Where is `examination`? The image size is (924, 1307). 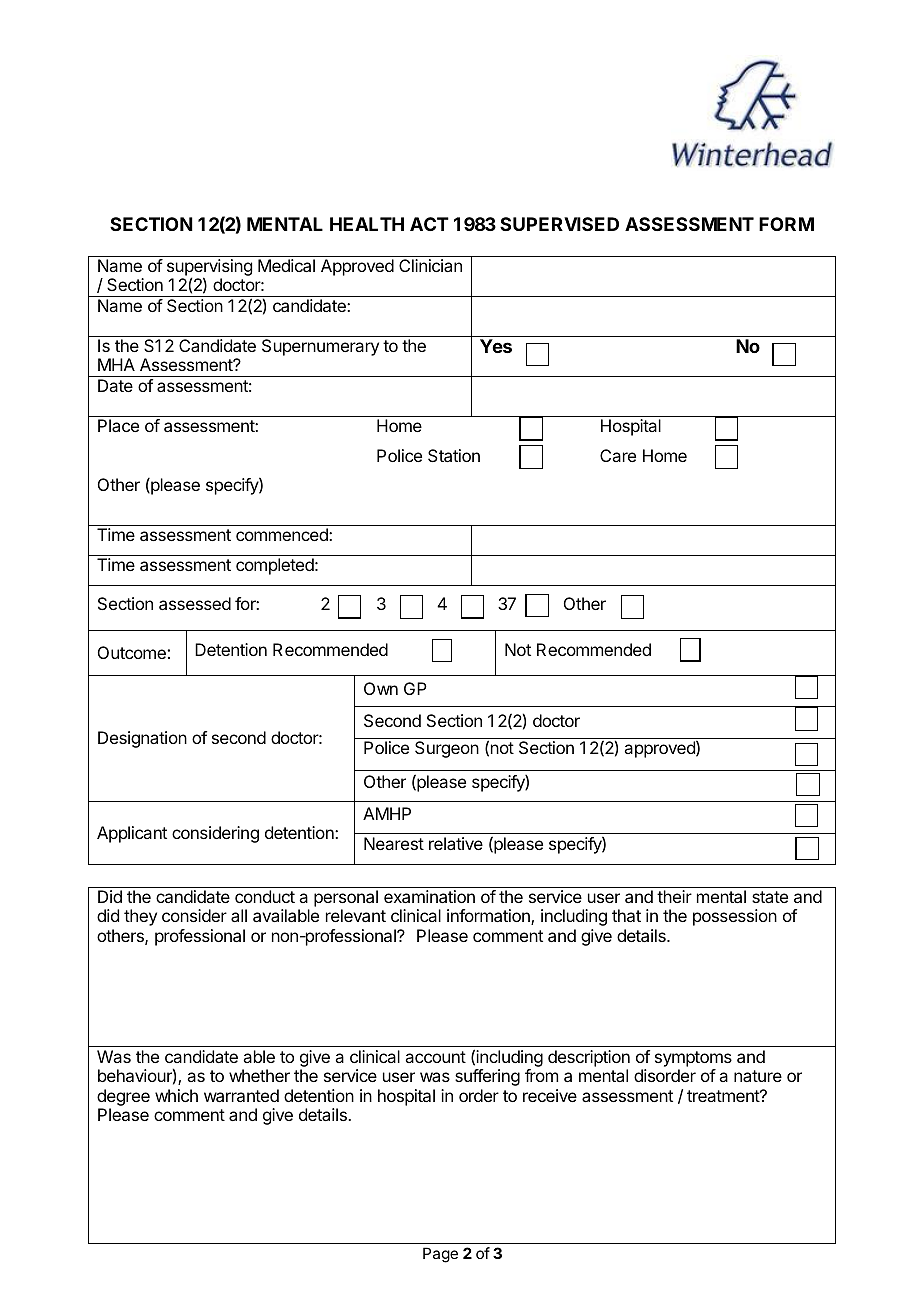
examination is located at coordinates (429, 896).
